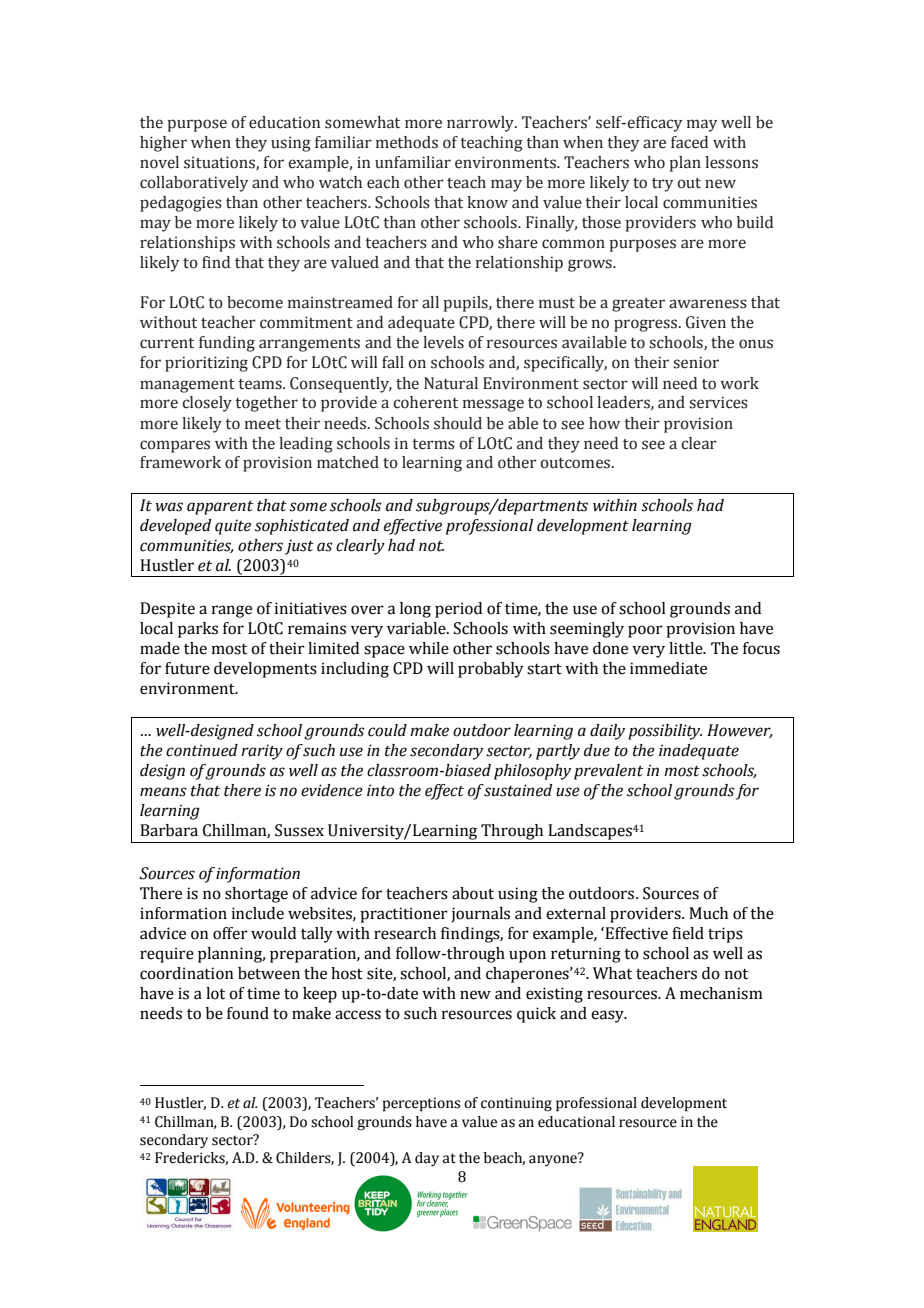  What do you see at coordinates (689, 142) in the screenshot?
I see `faced` at bounding box center [689, 142].
